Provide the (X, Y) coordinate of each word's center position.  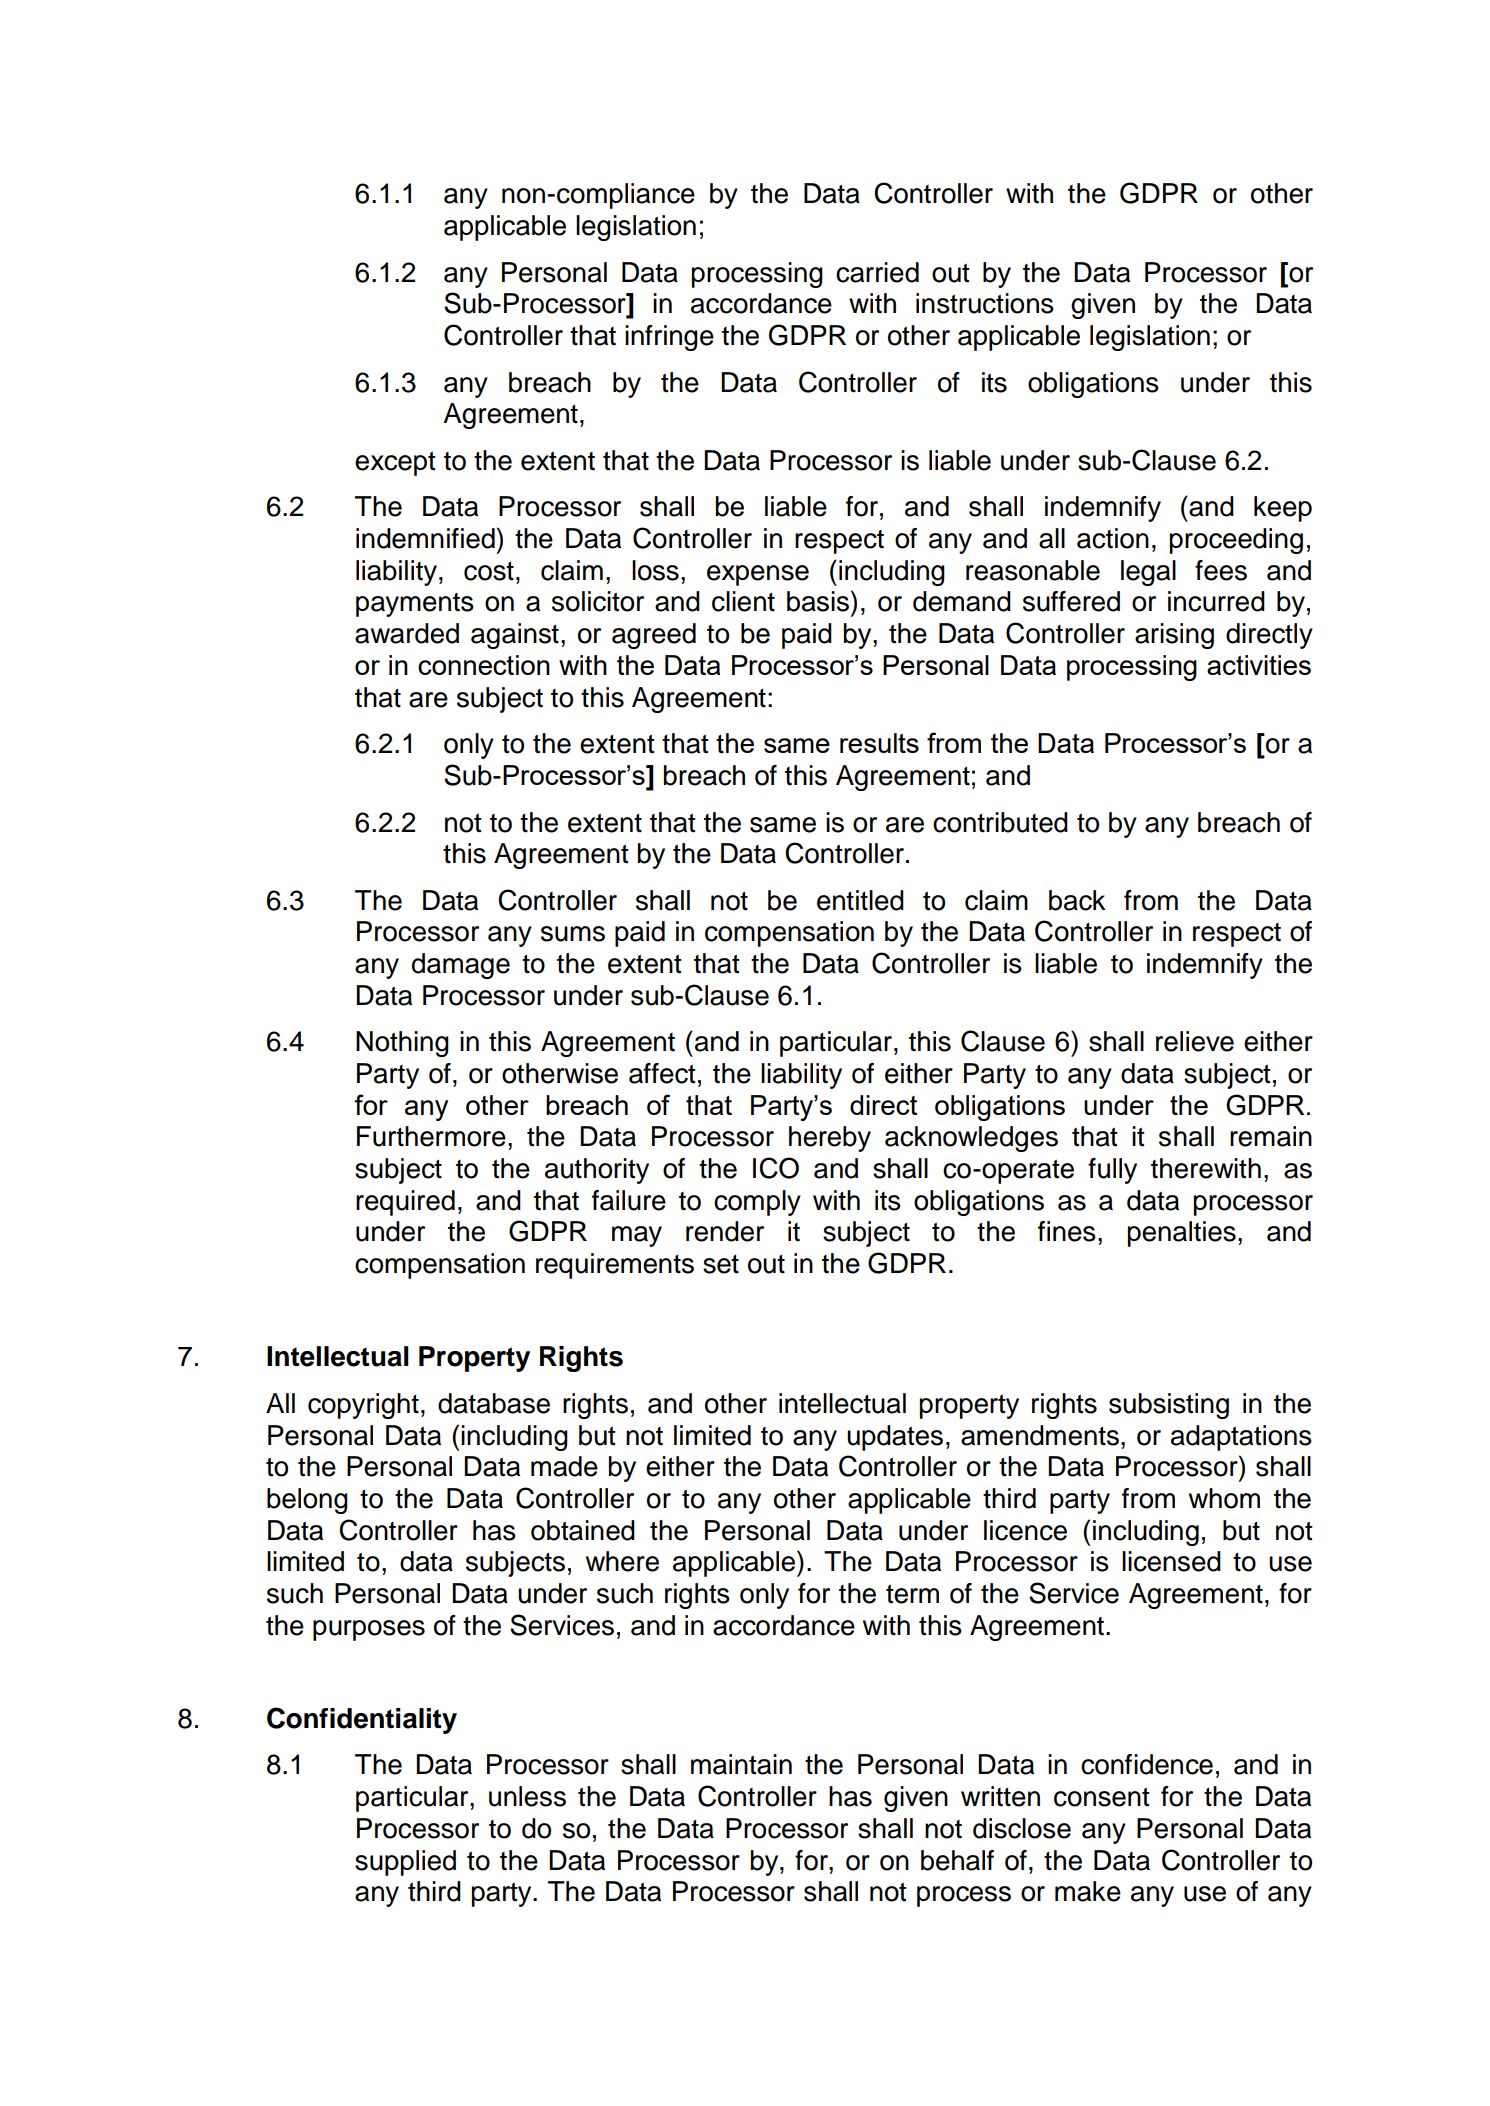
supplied (405, 1863)
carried (877, 272)
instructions (985, 303)
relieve (1195, 1041)
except (395, 464)
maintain (741, 1764)
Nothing (402, 1044)
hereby (830, 1139)
